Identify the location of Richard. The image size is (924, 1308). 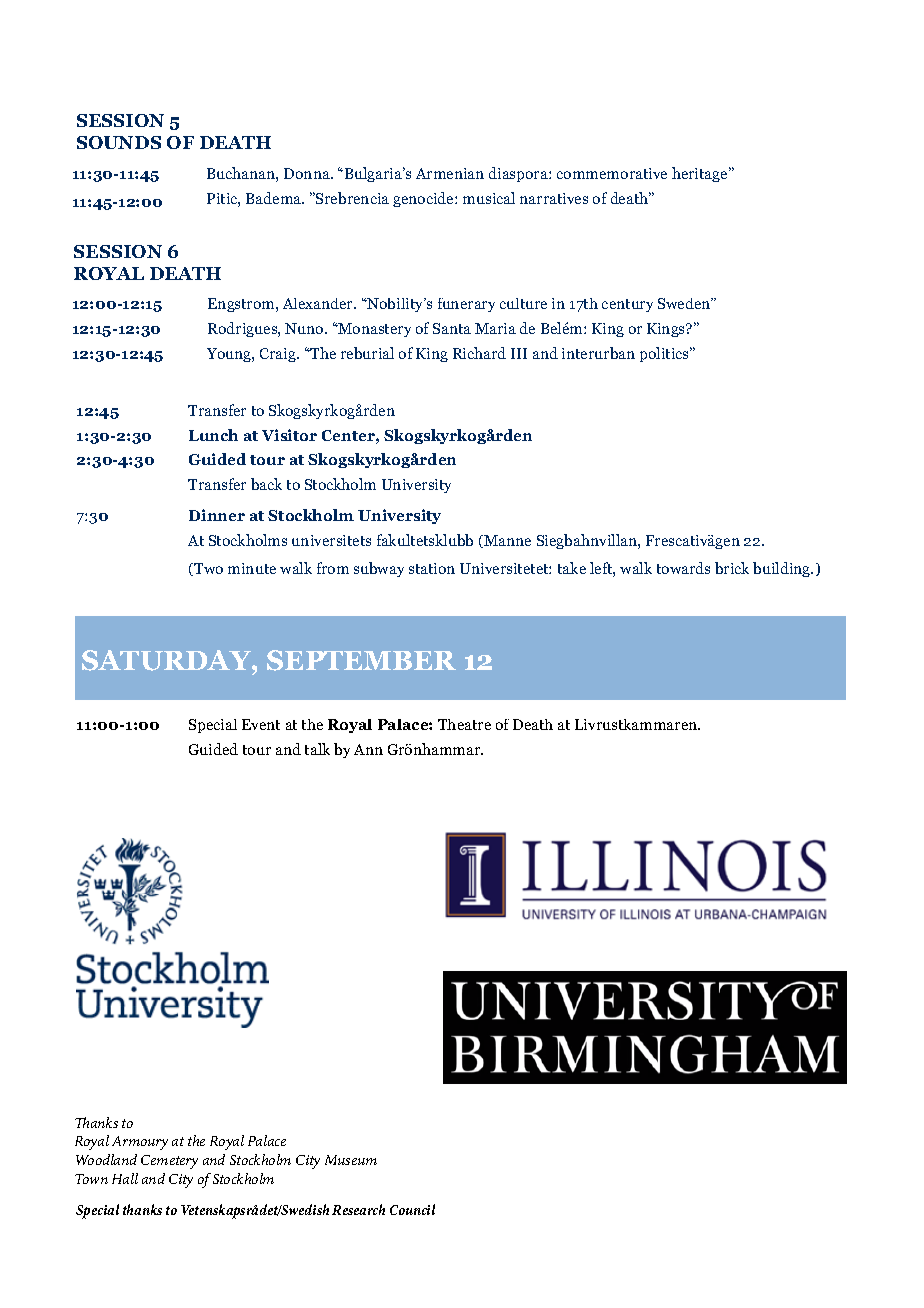
(479, 353).
